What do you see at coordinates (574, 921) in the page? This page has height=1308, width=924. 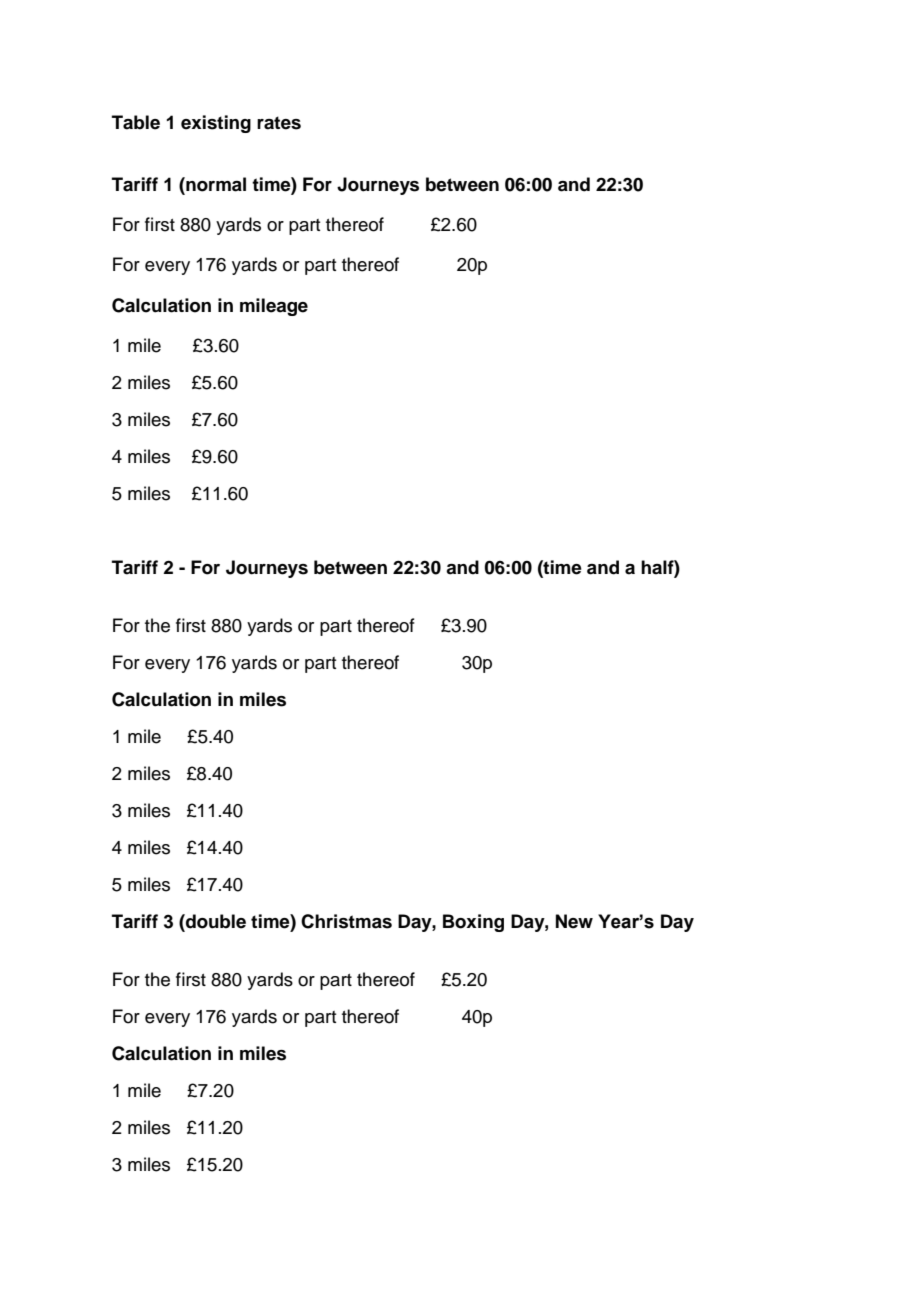 I see `New` at bounding box center [574, 921].
